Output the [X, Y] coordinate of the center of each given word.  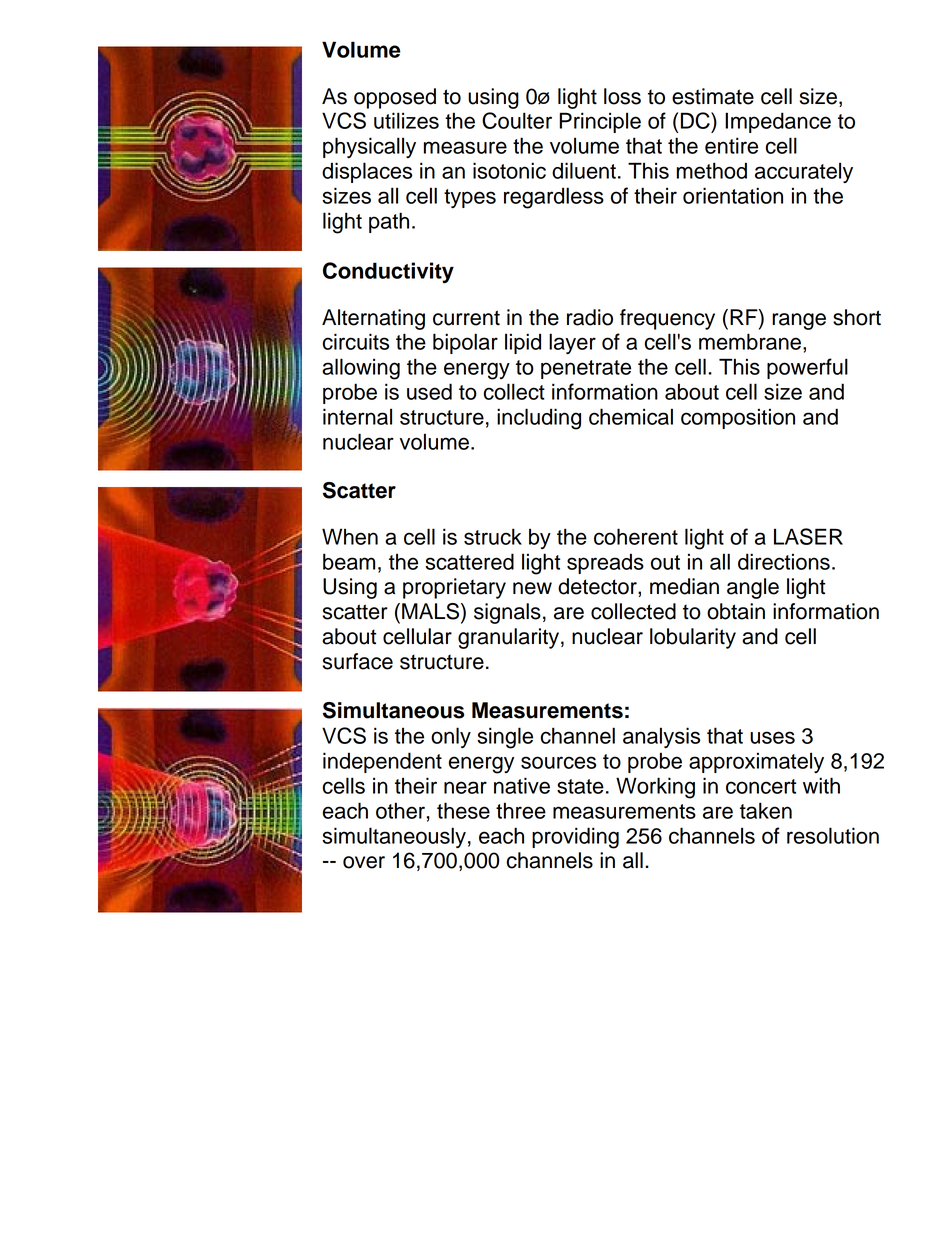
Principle [600, 122]
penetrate [586, 369]
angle [753, 588]
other [400, 810]
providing [575, 838]
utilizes [406, 120]
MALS [432, 612]
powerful [807, 368]
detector [598, 586]
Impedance [778, 122]
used [429, 391]
